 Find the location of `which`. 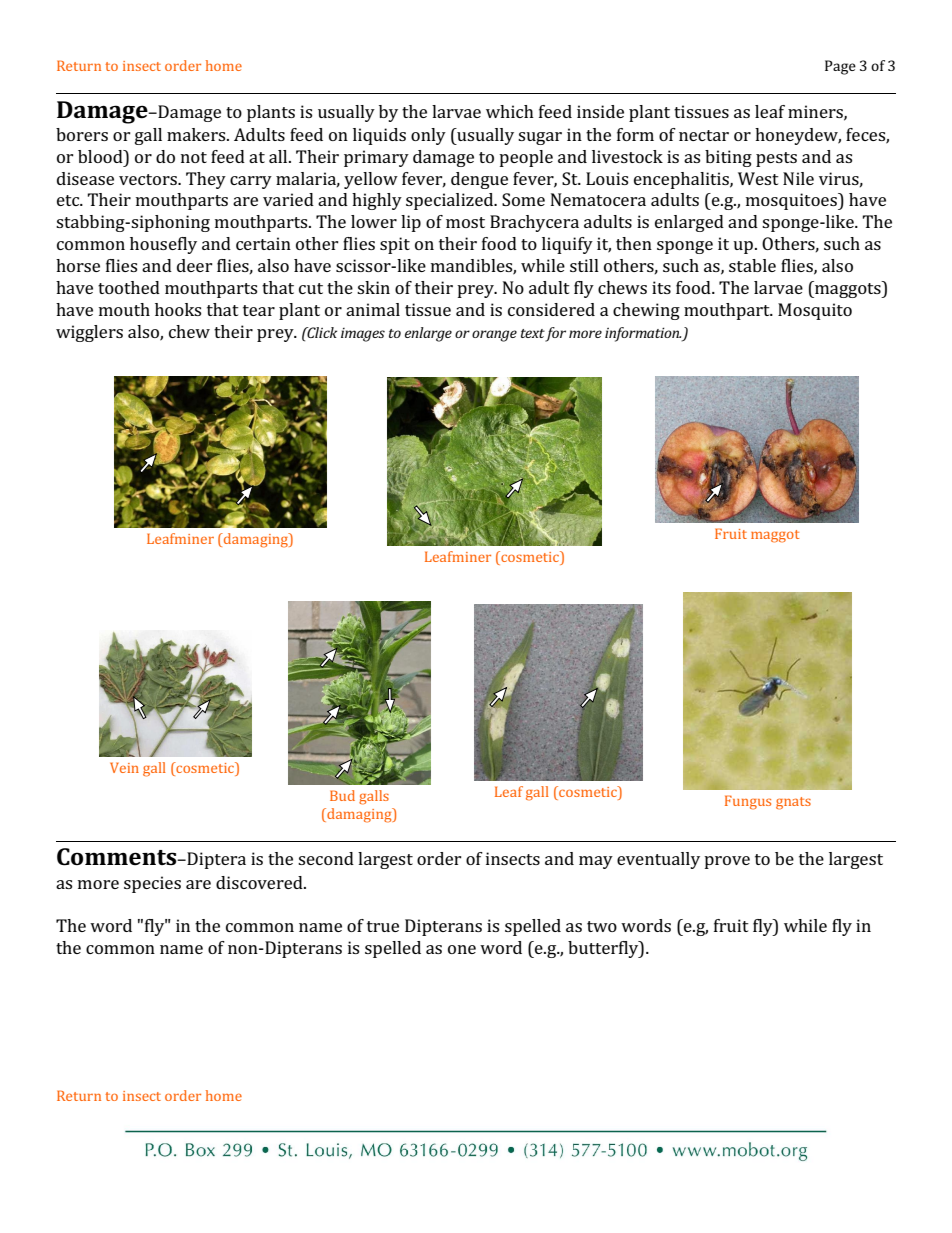

which is located at coordinates (510, 111).
